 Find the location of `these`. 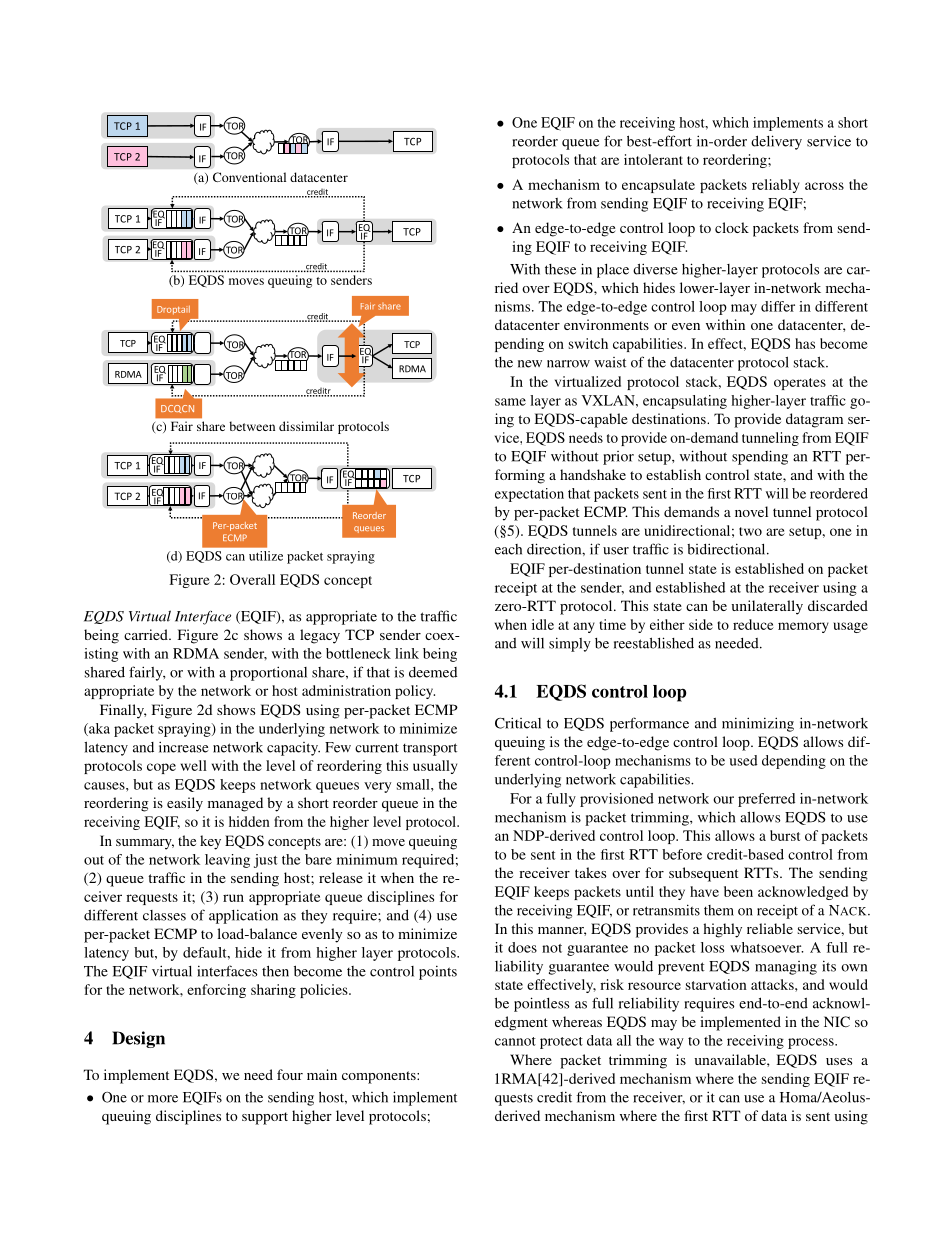

these is located at coordinates (560, 269).
